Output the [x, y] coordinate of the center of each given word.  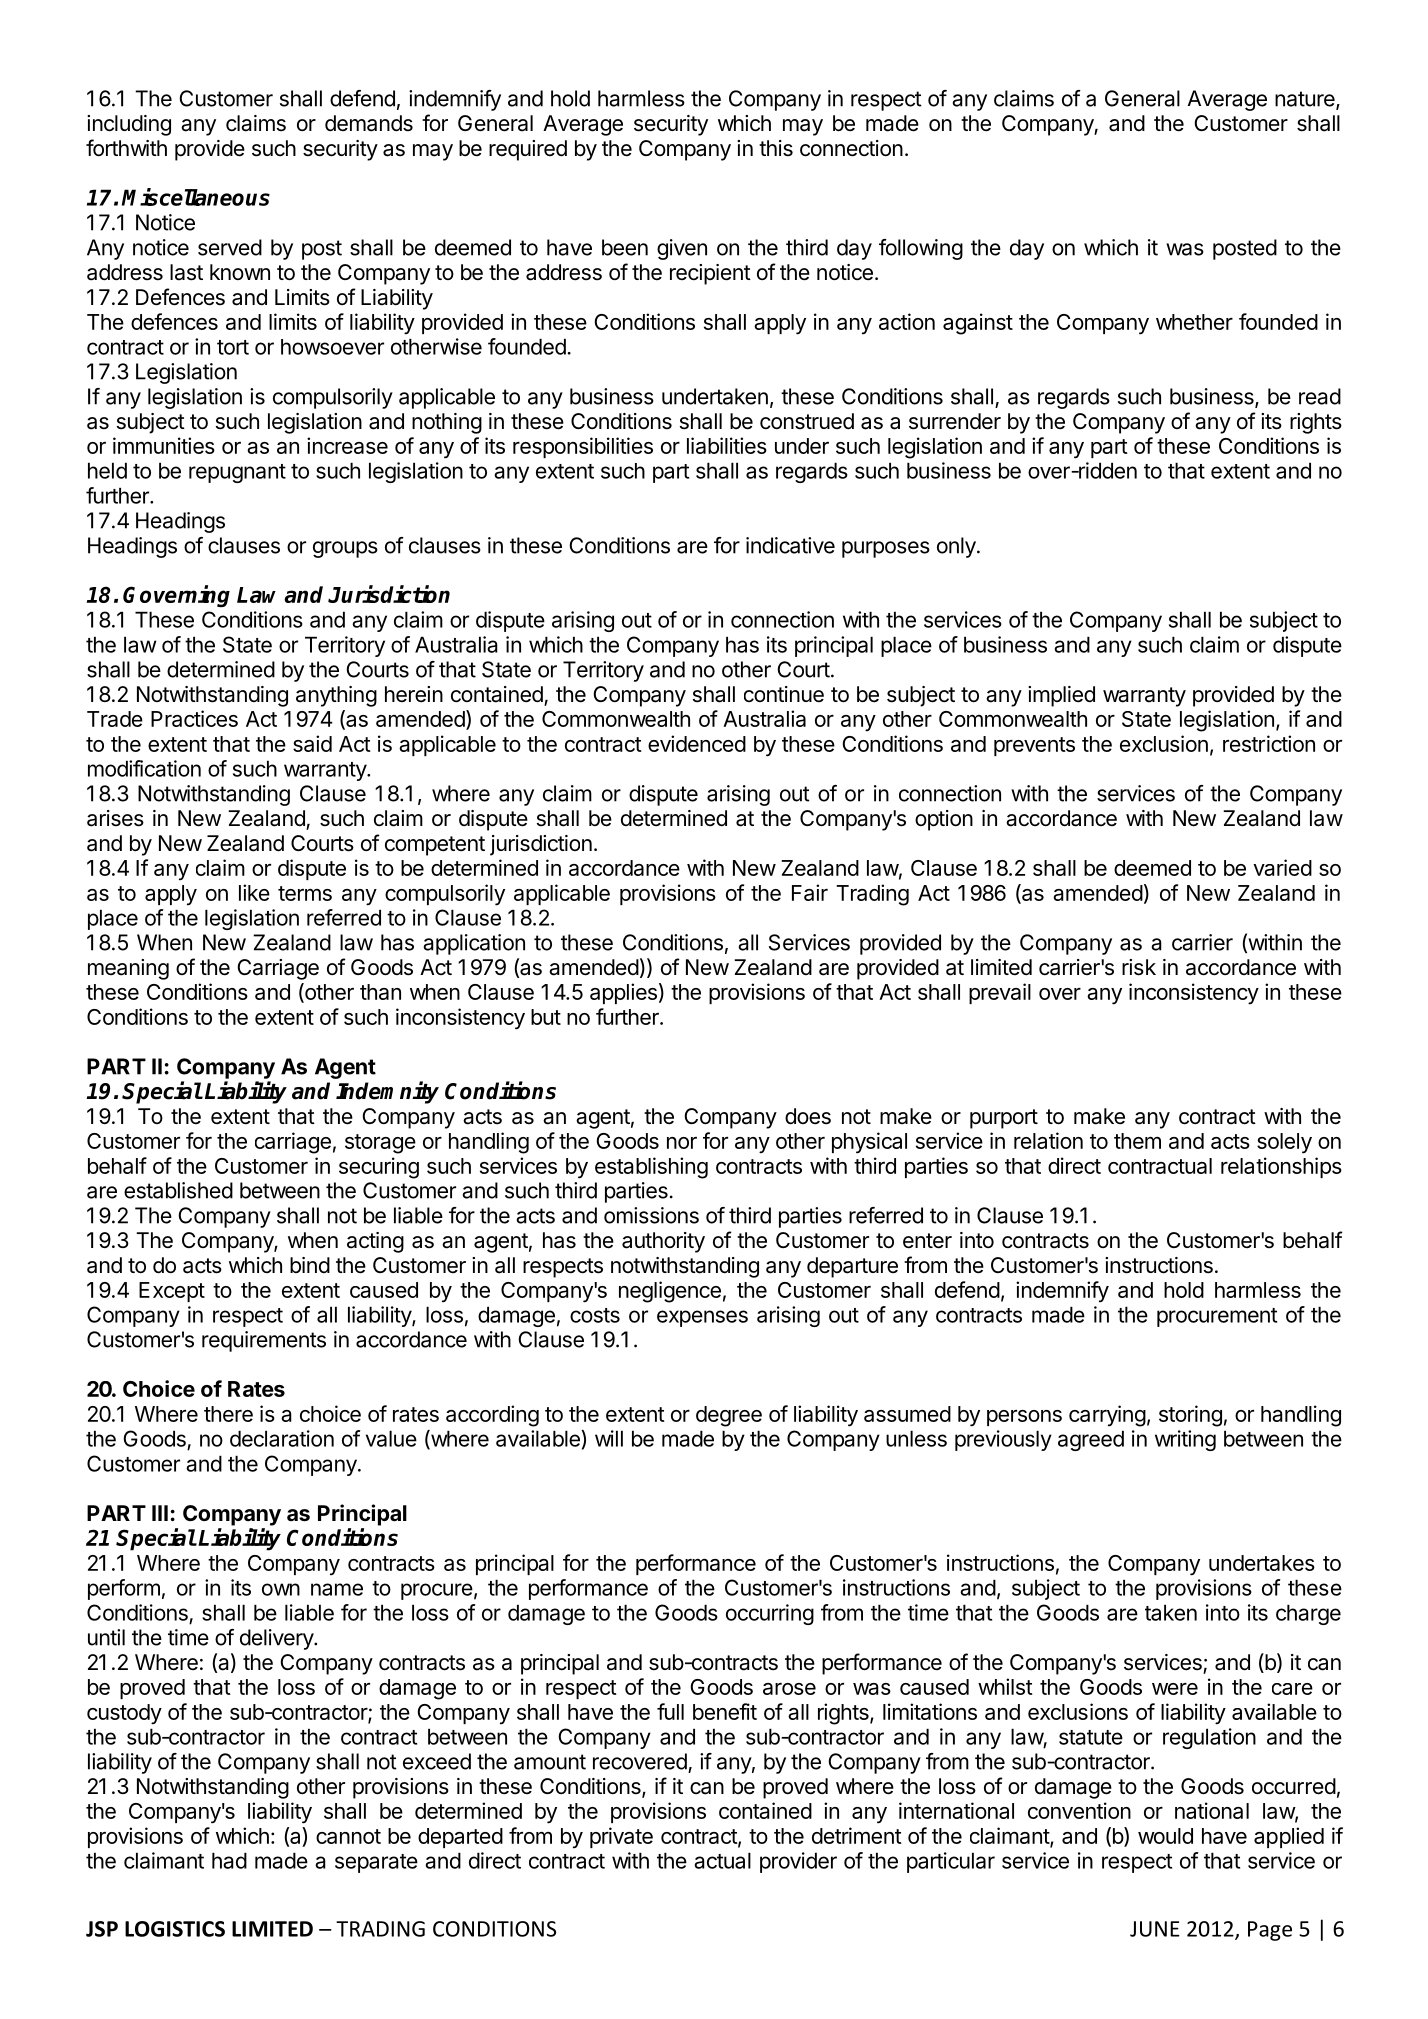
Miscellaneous [196, 197]
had [229, 1860]
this [776, 148]
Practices [194, 718]
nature [1306, 100]
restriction [1269, 743]
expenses [702, 1318]
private [621, 1837]
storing [1190, 1416]
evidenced [697, 743]
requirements [264, 1341]
